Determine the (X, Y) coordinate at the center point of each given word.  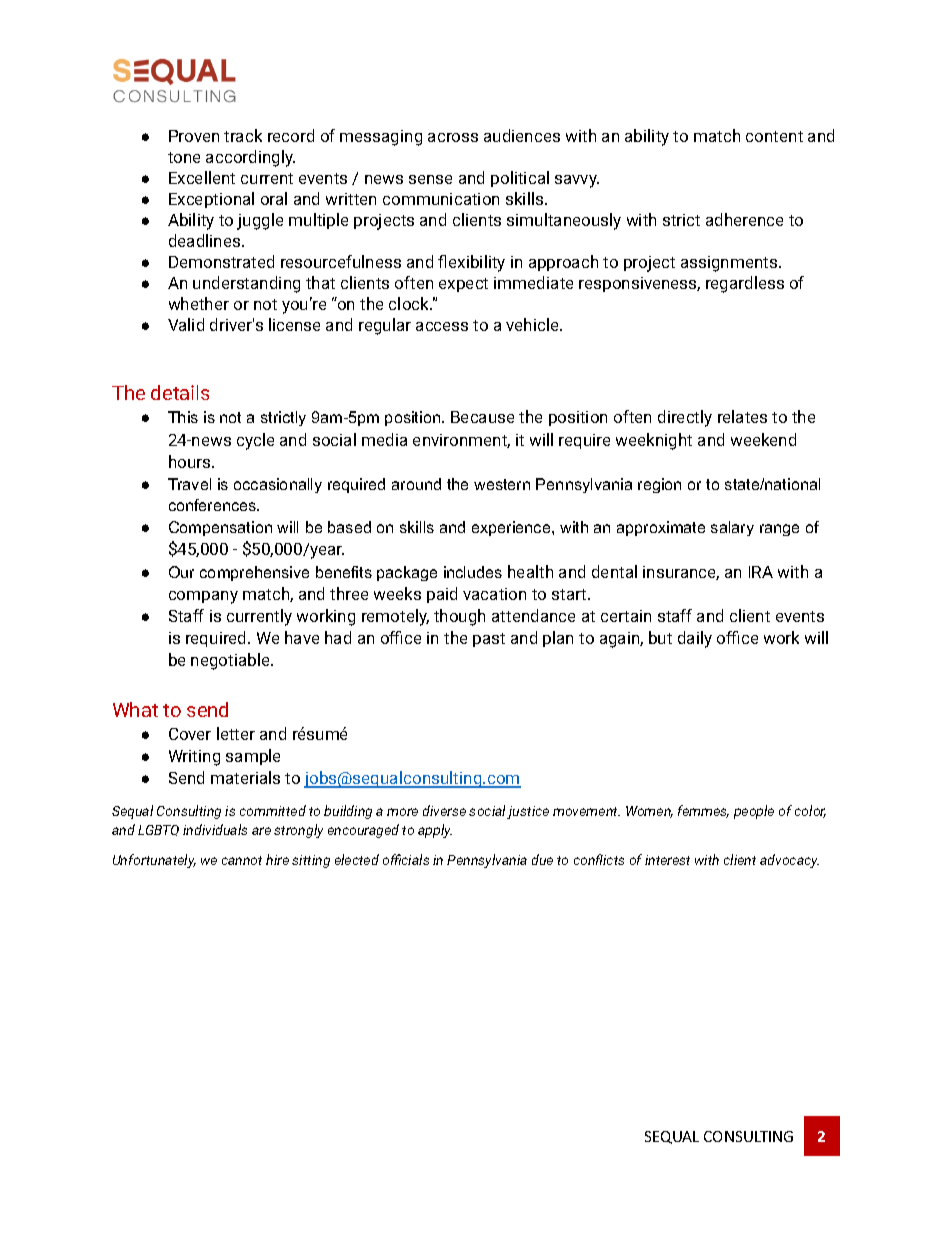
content (774, 136)
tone (184, 157)
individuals (215, 829)
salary (732, 528)
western (502, 484)
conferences (214, 505)
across (453, 137)
